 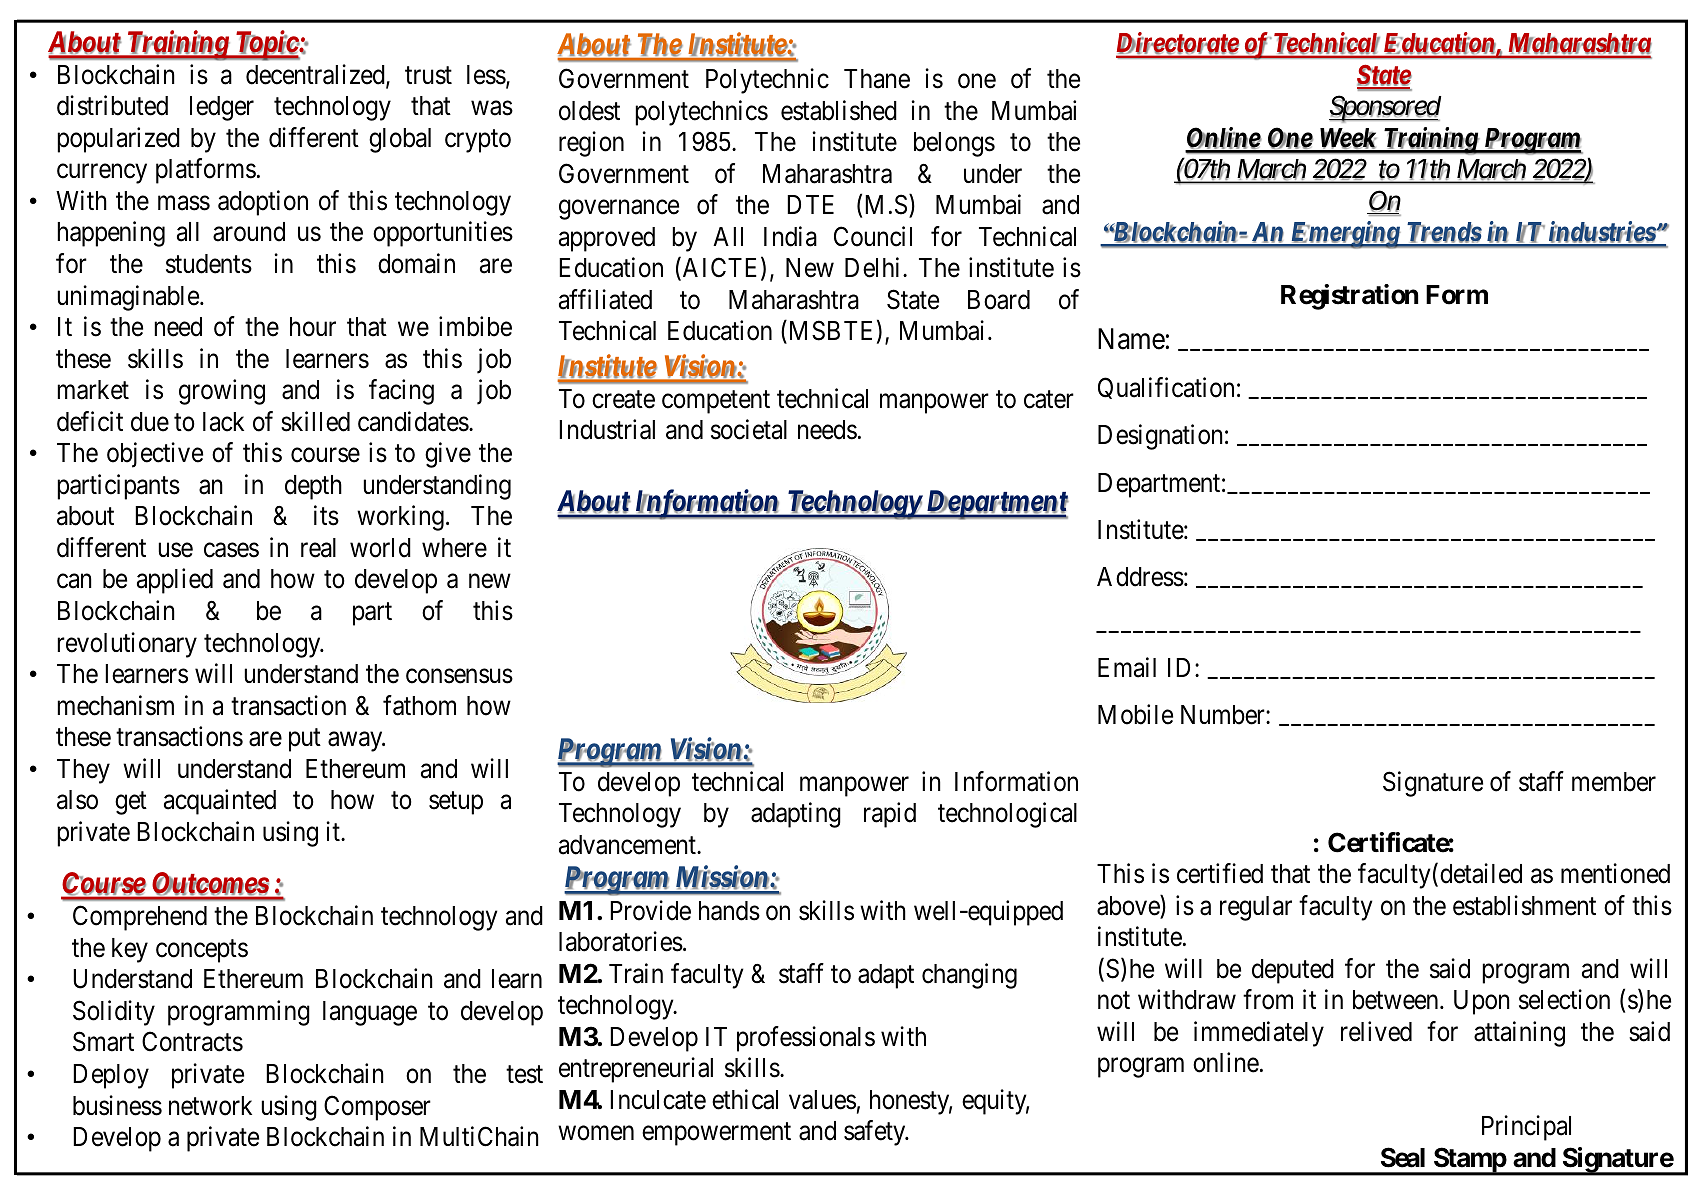 I want to click on ledger, so click(x=222, y=108).
